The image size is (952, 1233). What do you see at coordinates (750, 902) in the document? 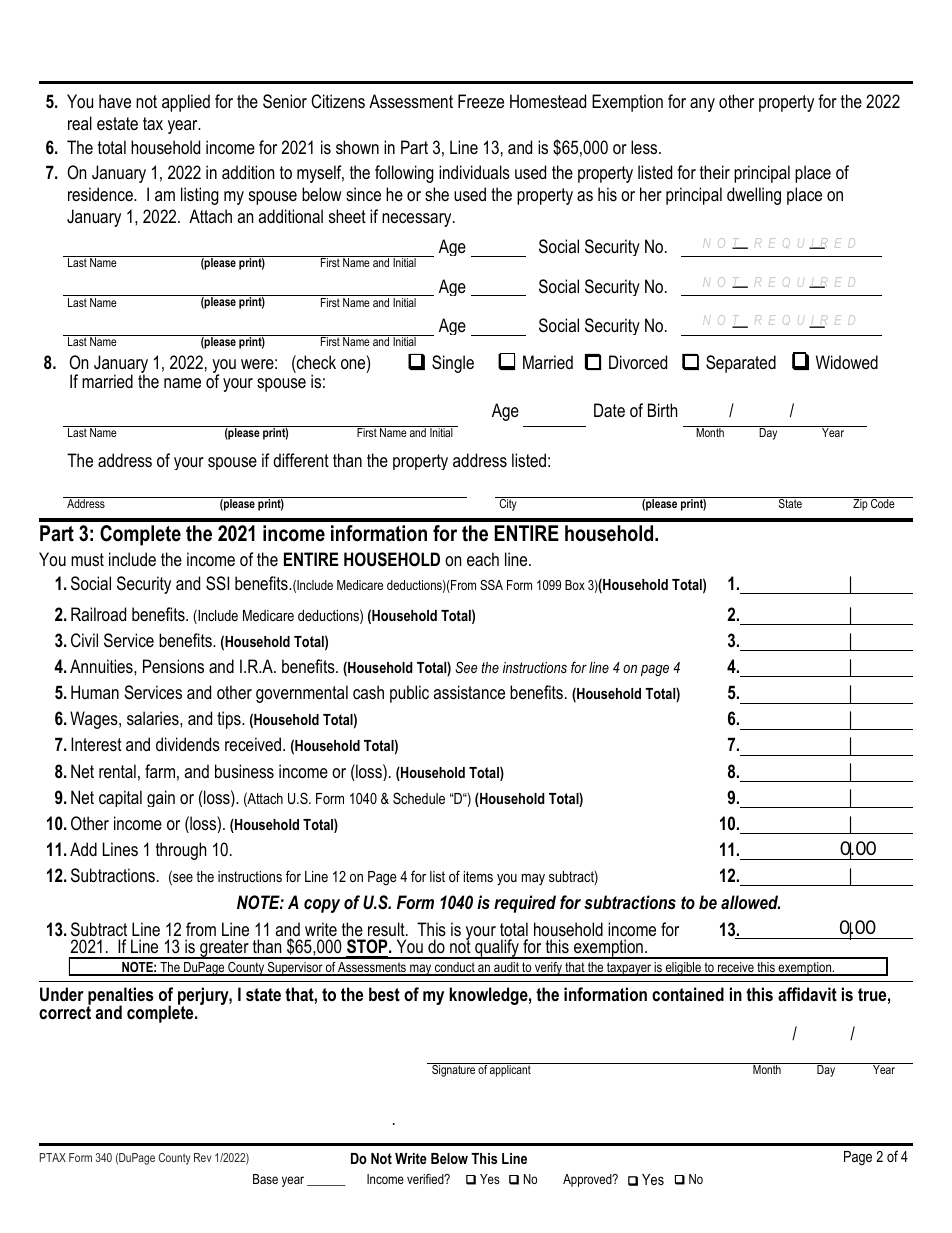
I see `allowed` at bounding box center [750, 902].
